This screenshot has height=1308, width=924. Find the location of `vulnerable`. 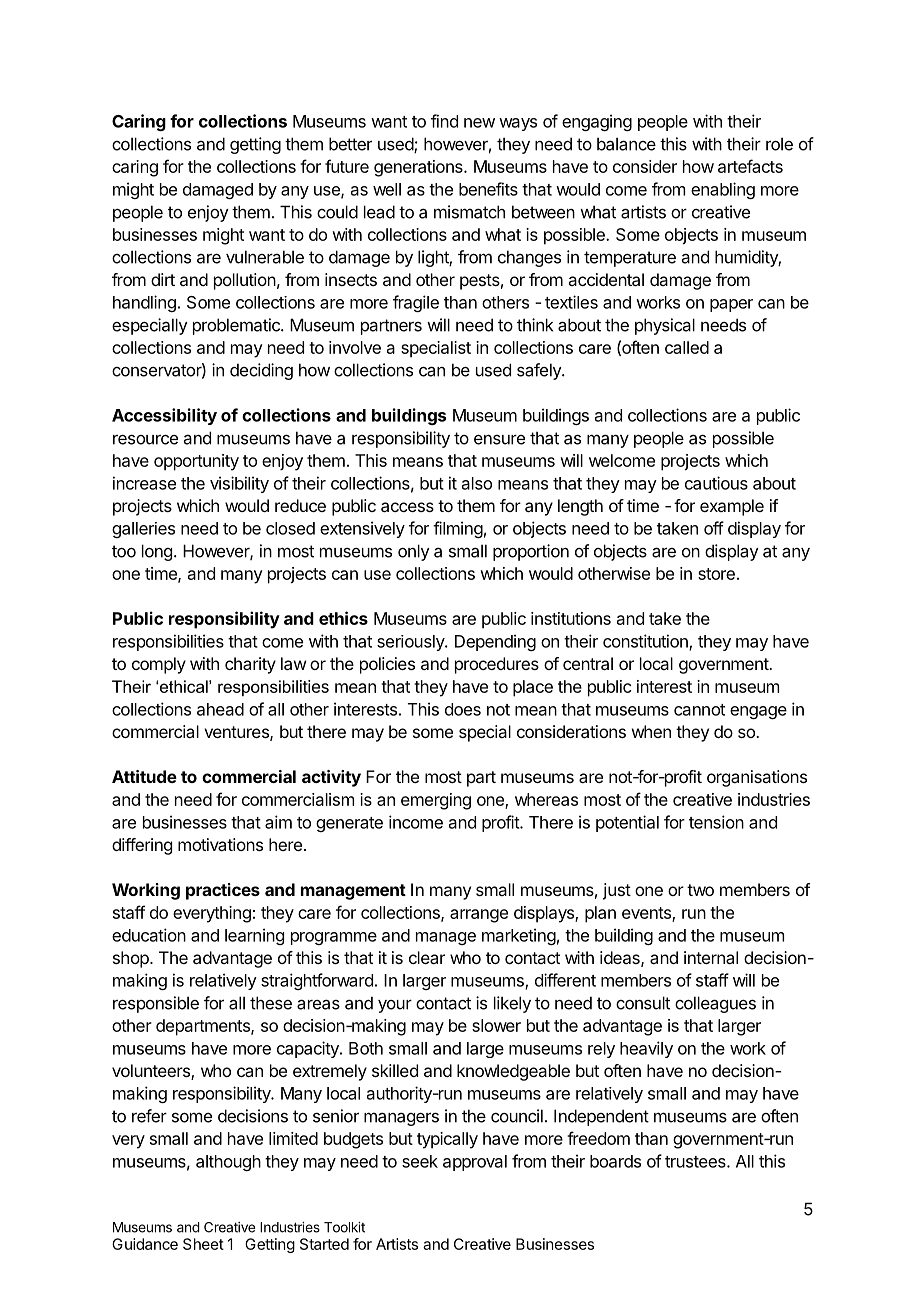

vulnerable is located at coordinates (265, 257).
